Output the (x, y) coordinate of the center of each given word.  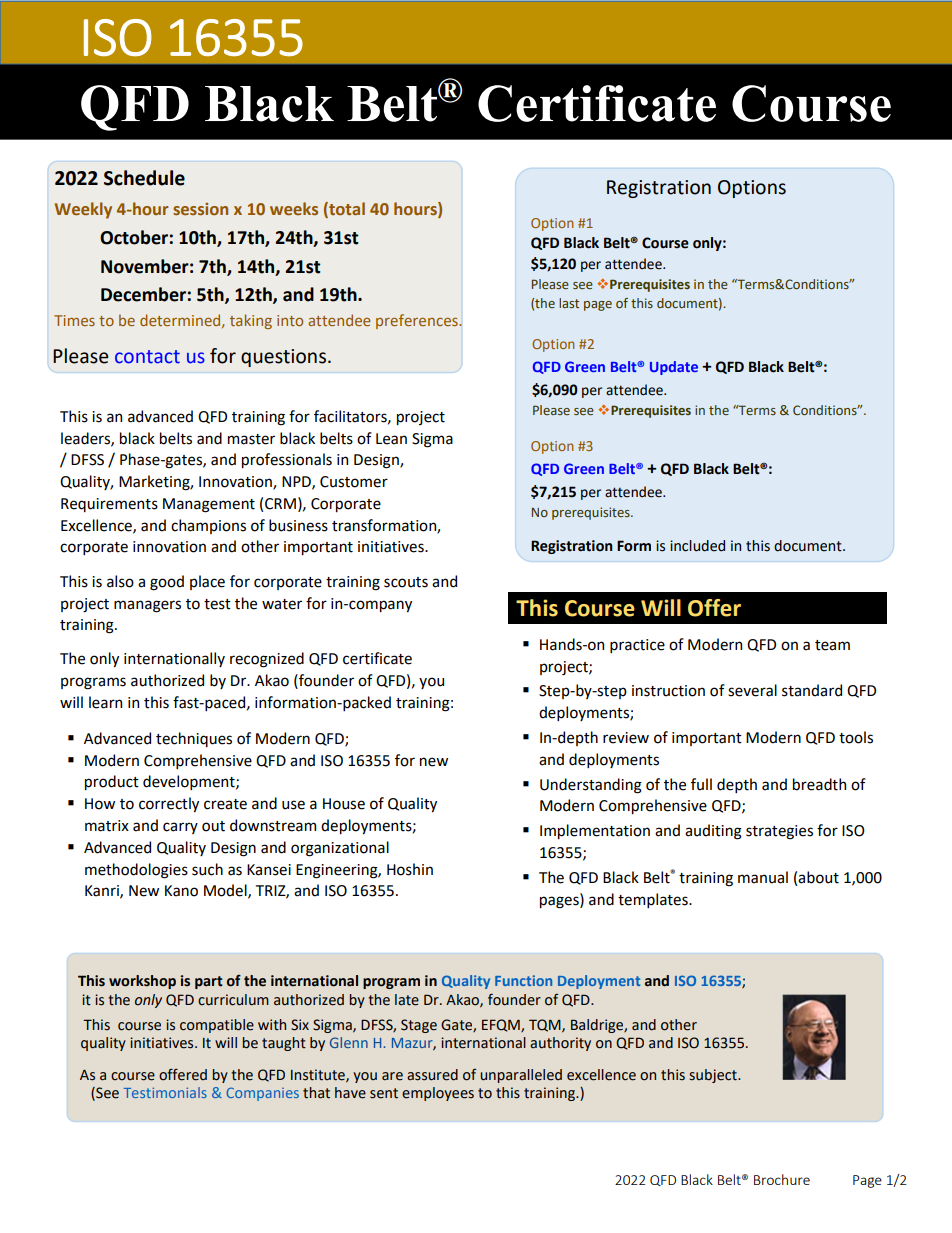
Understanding (591, 786)
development (190, 782)
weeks (294, 208)
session (200, 209)
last (569, 303)
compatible (217, 1026)
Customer (354, 482)
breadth (819, 784)
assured (432, 1075)
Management (209, 505)
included (697, 546)
